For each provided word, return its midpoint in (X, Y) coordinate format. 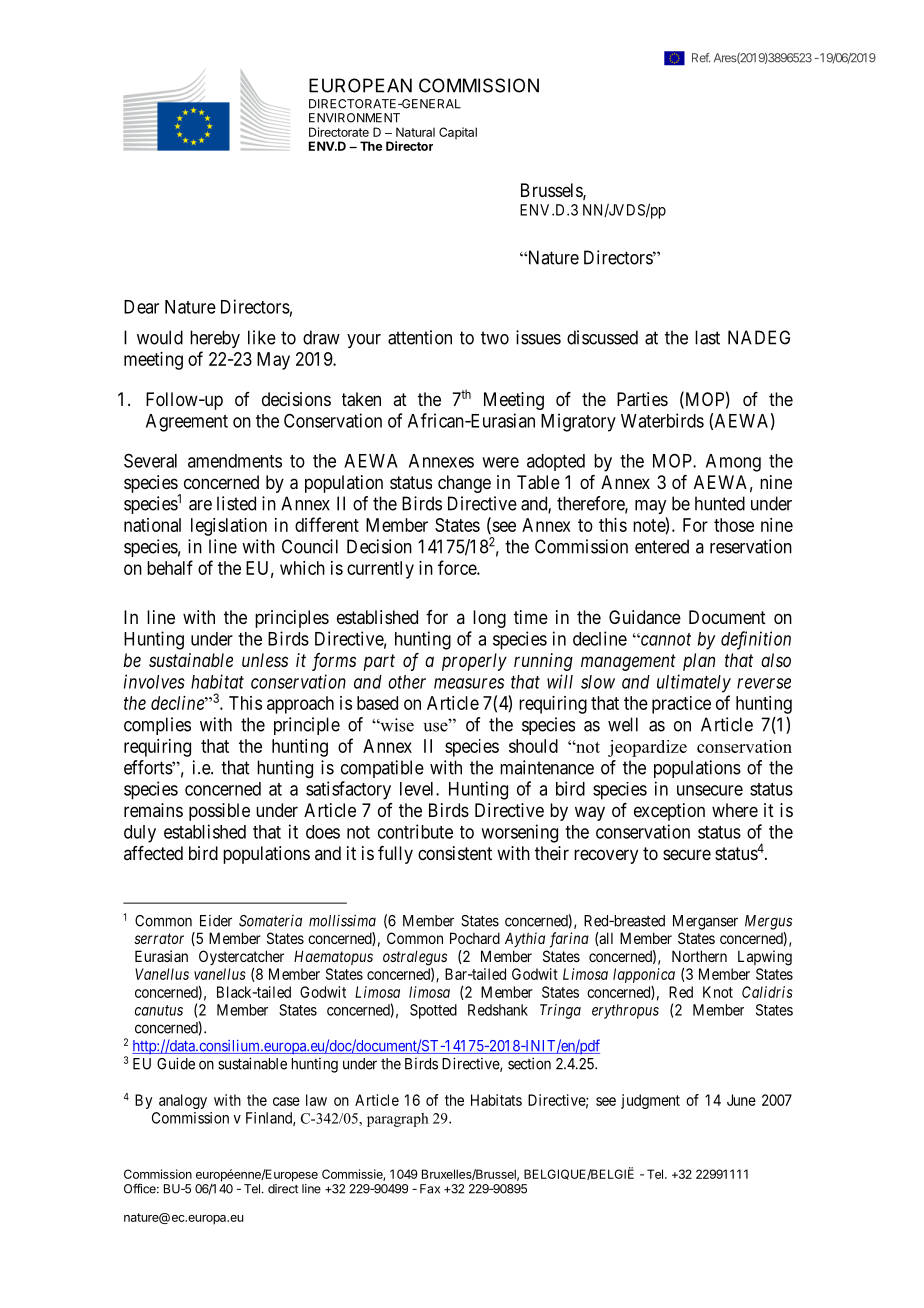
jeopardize (647, 748)
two (495, 338)
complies (157, 726)
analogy (183, 1101)
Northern (699, 956)
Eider (216, 921)
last (707, 337)
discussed (602, 337)
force (458, 567)
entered (662, 546)
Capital (458, 133)
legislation (229, 527)
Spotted (433, 1011)
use (436, 726)
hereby (215, 339)
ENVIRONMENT (354, 118)
